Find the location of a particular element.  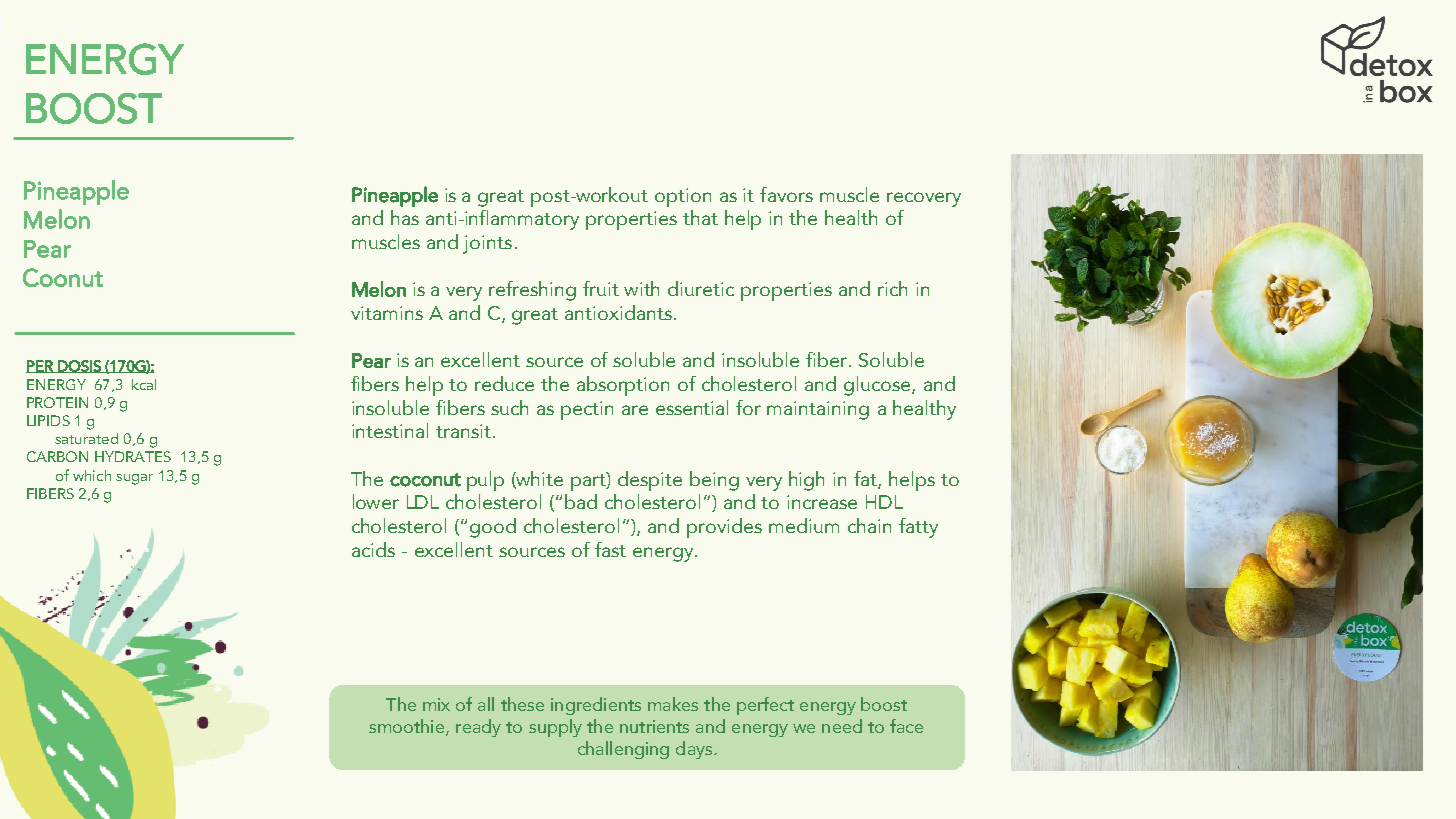

smoothie is located at coordinates (408, 727).
